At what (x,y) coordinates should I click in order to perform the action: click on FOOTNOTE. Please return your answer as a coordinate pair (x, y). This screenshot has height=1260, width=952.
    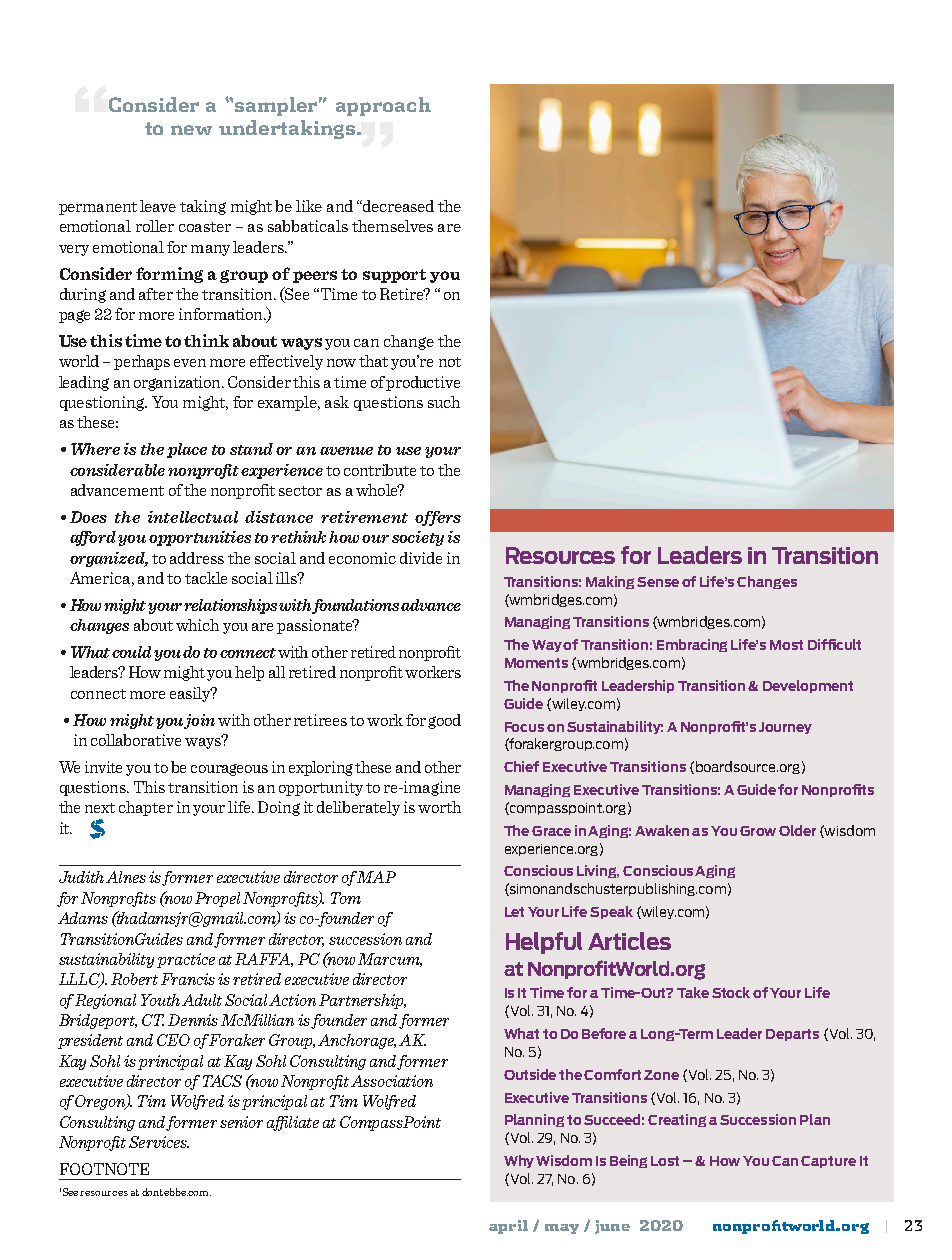
    Looking at the image, I should click on (104, 1169).
